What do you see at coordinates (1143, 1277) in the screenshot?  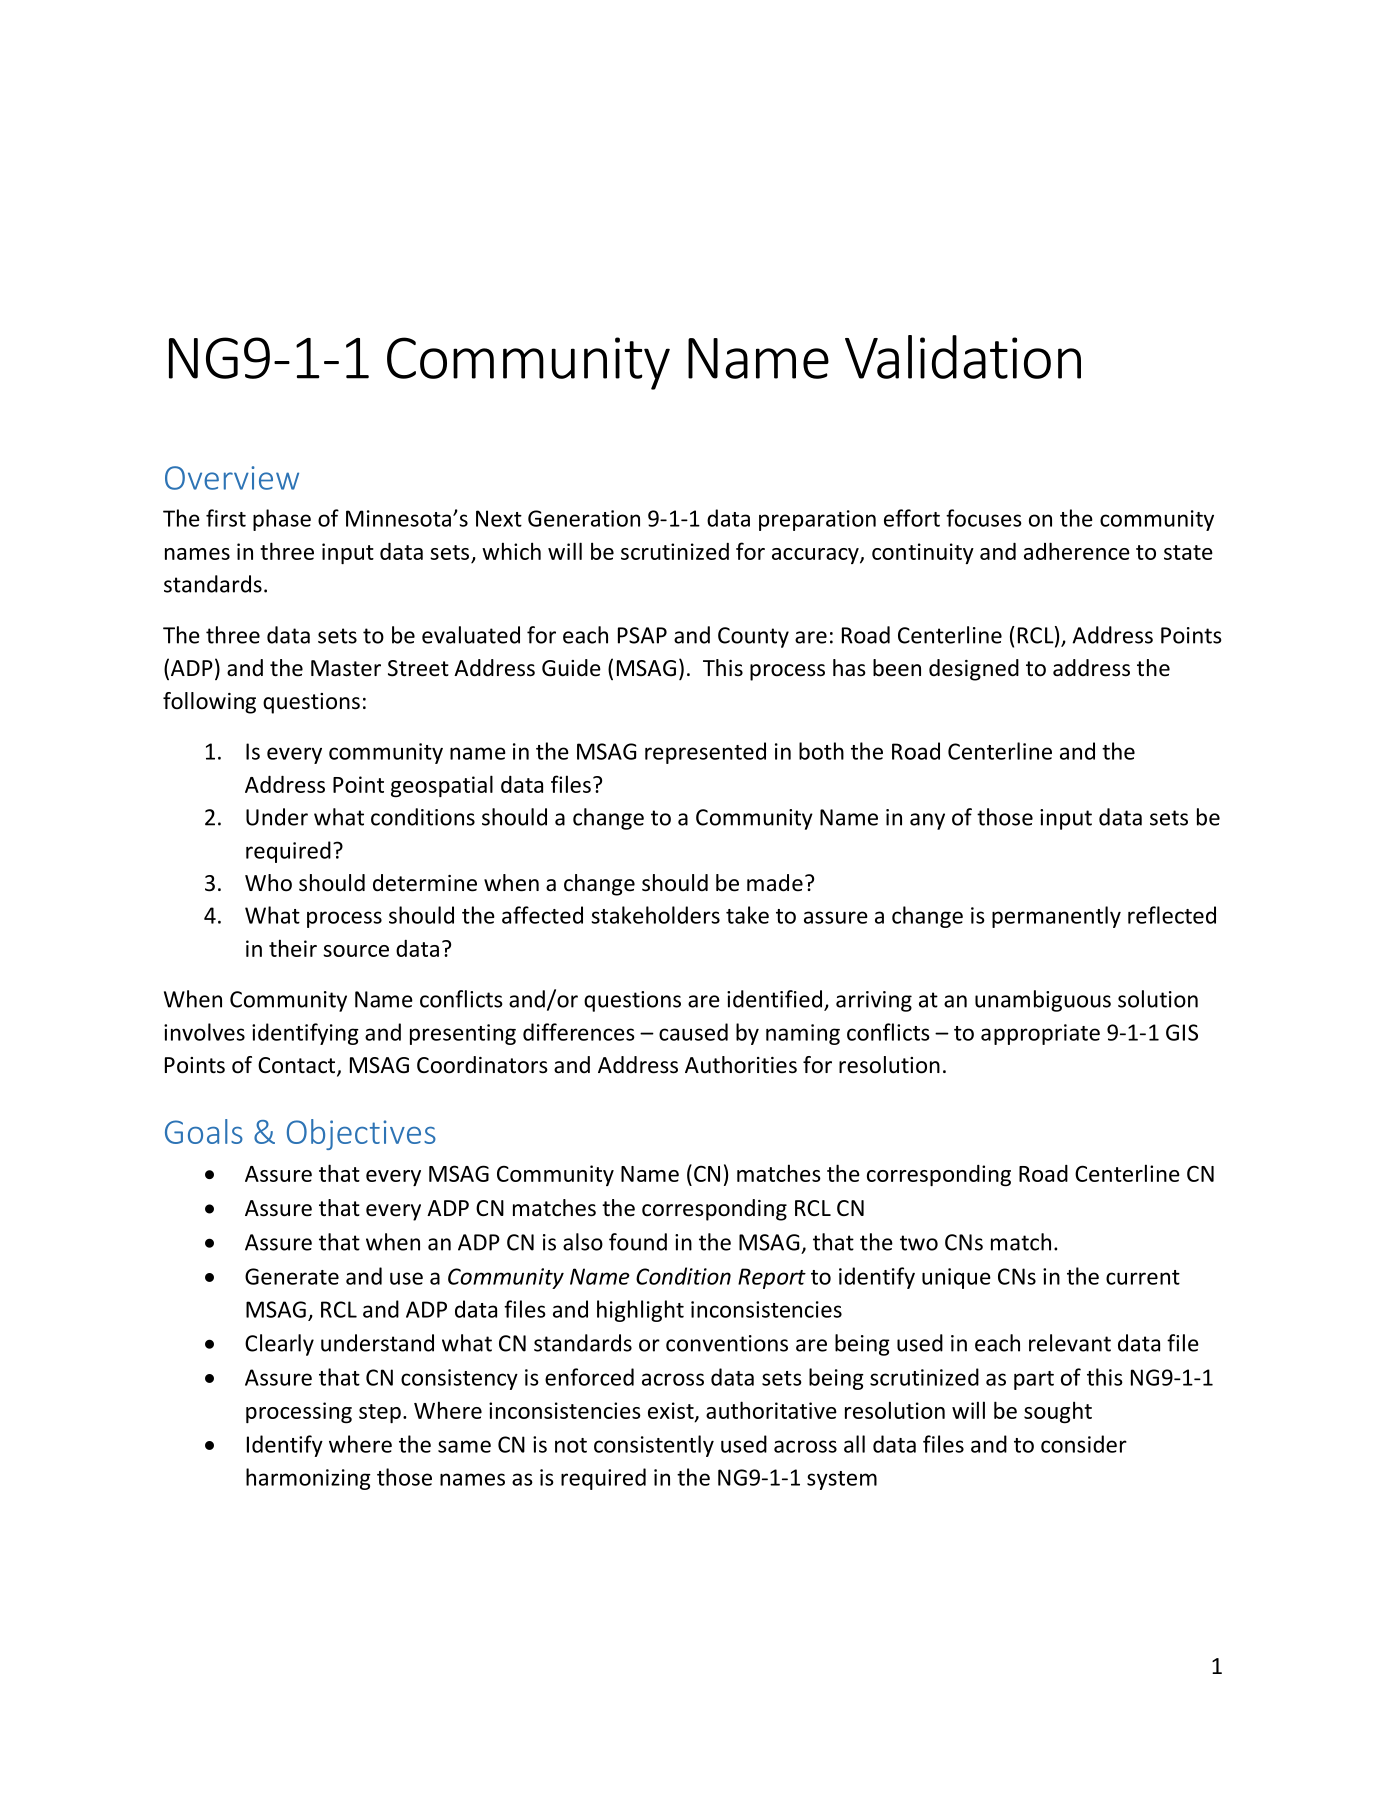 I see `current` at bounding box center [1143, 1277].
